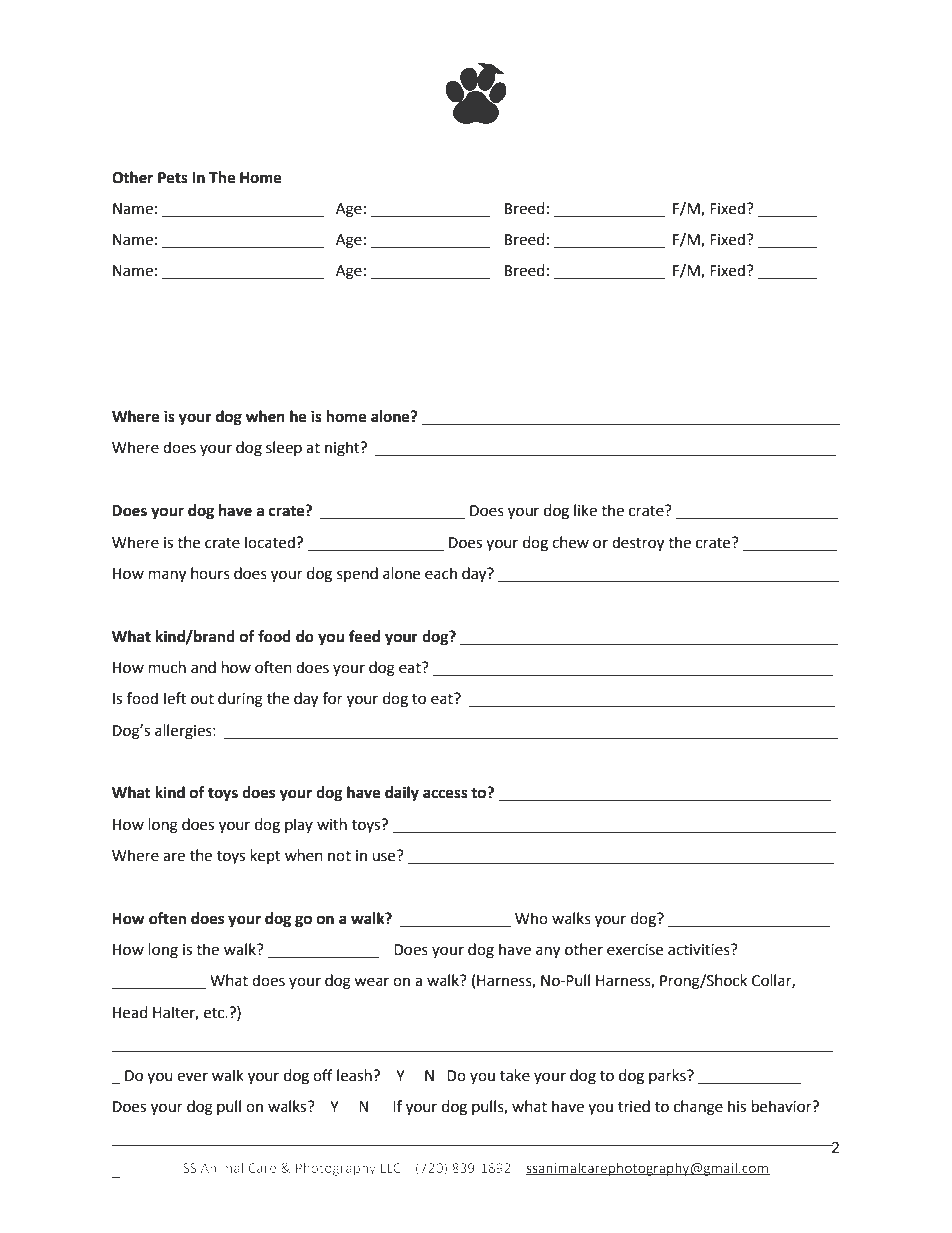  What do you see at coordinates (329, 359) in the screenshot?
I see `Lifestyle` at bounding box center [329, 359].
